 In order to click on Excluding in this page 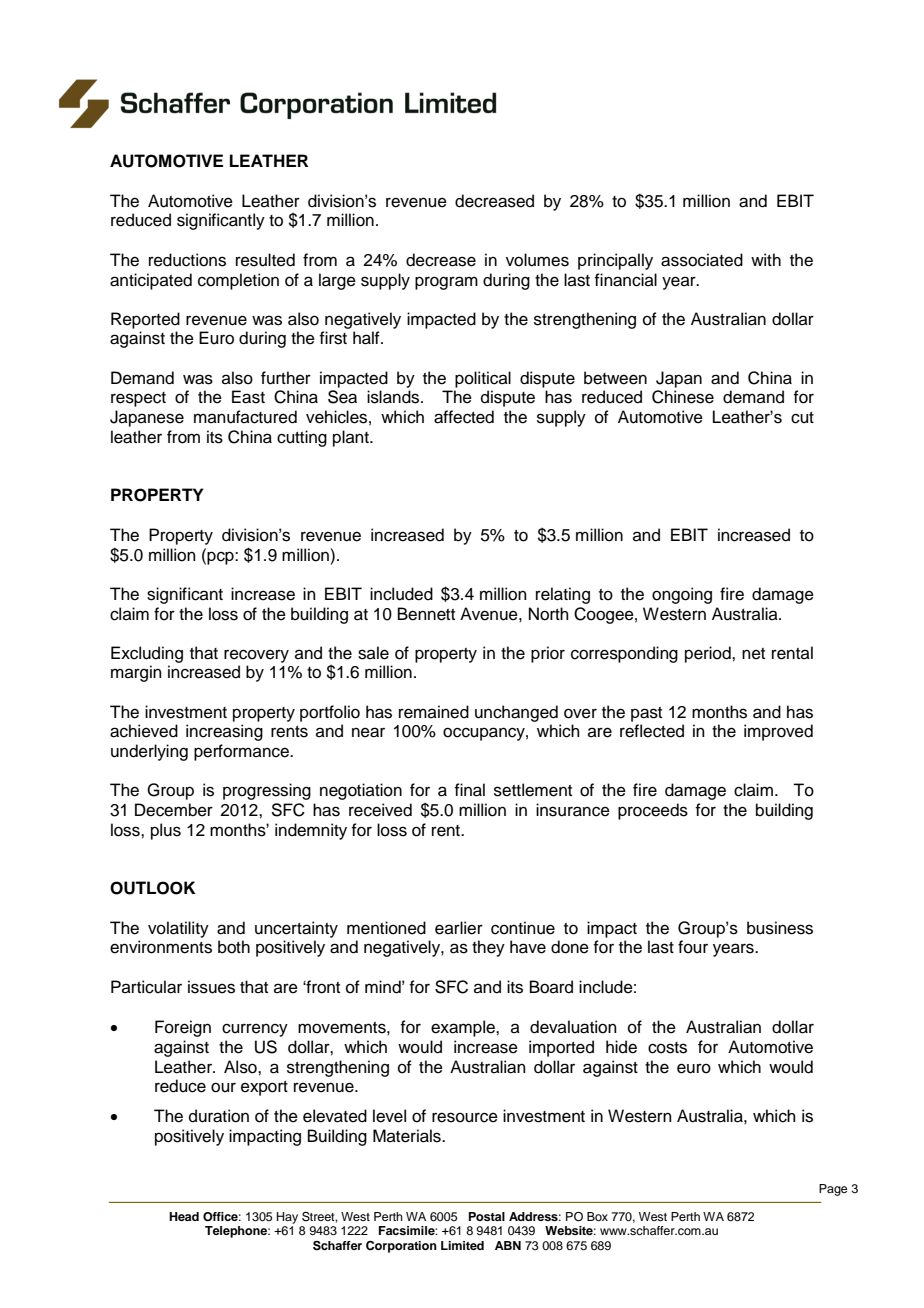, I will do `click(147, 654)`.
